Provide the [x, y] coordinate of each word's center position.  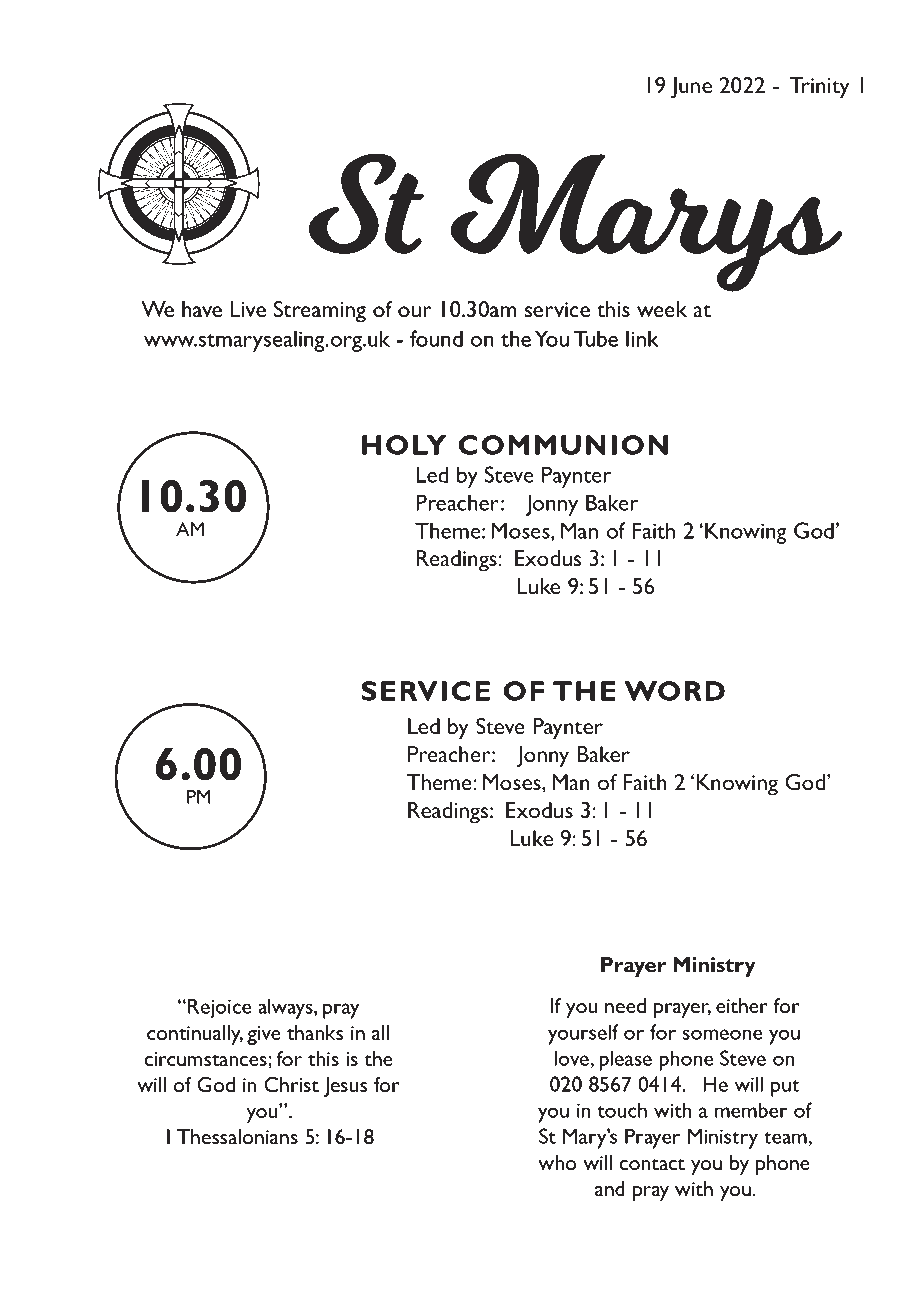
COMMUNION [563, 445]
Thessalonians [237, 1136]
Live [248, 309]
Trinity [820, 88]
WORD [674, 691]
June [691, 88]
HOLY [404, 445]
